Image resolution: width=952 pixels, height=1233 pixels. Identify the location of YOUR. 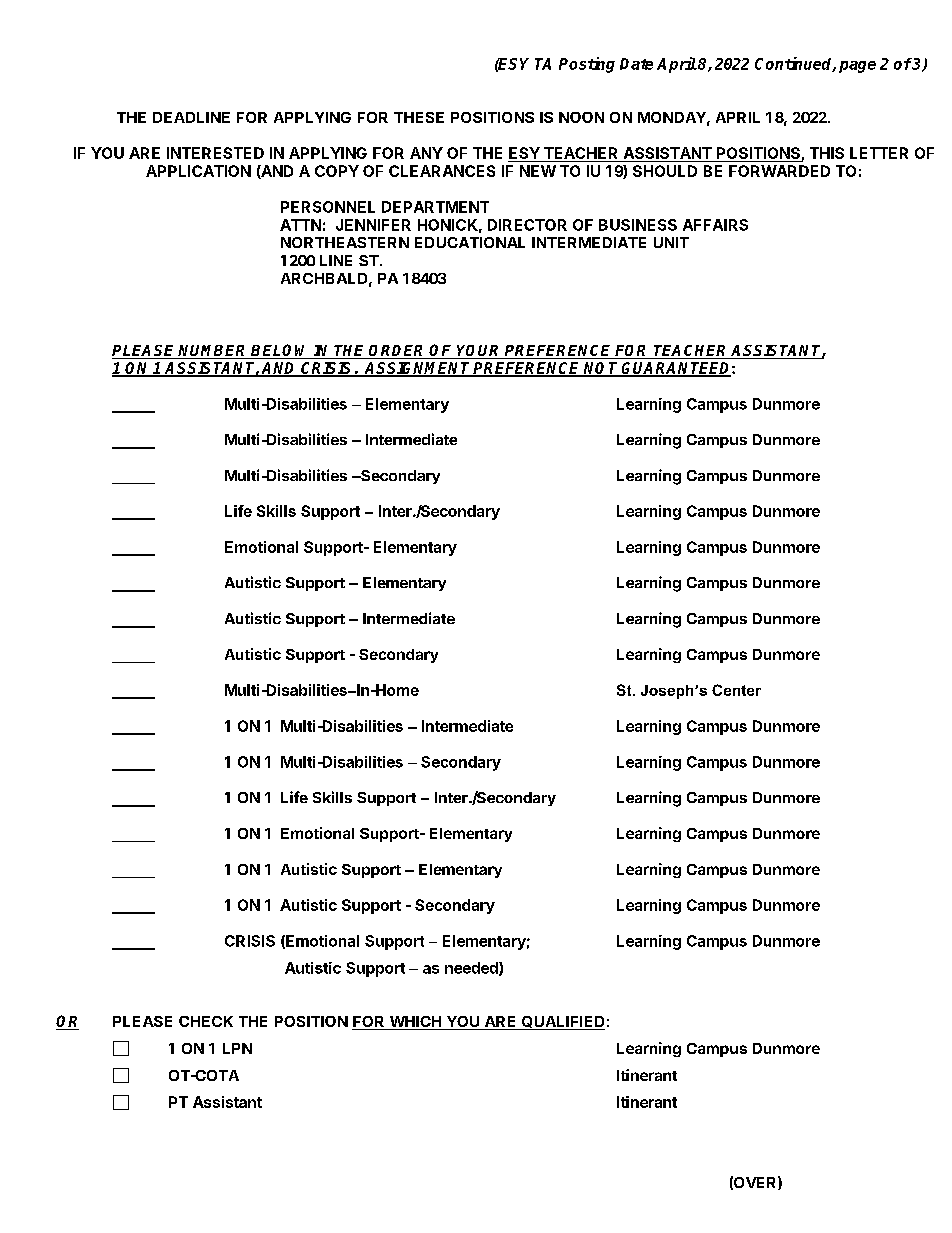
(479, 352).
